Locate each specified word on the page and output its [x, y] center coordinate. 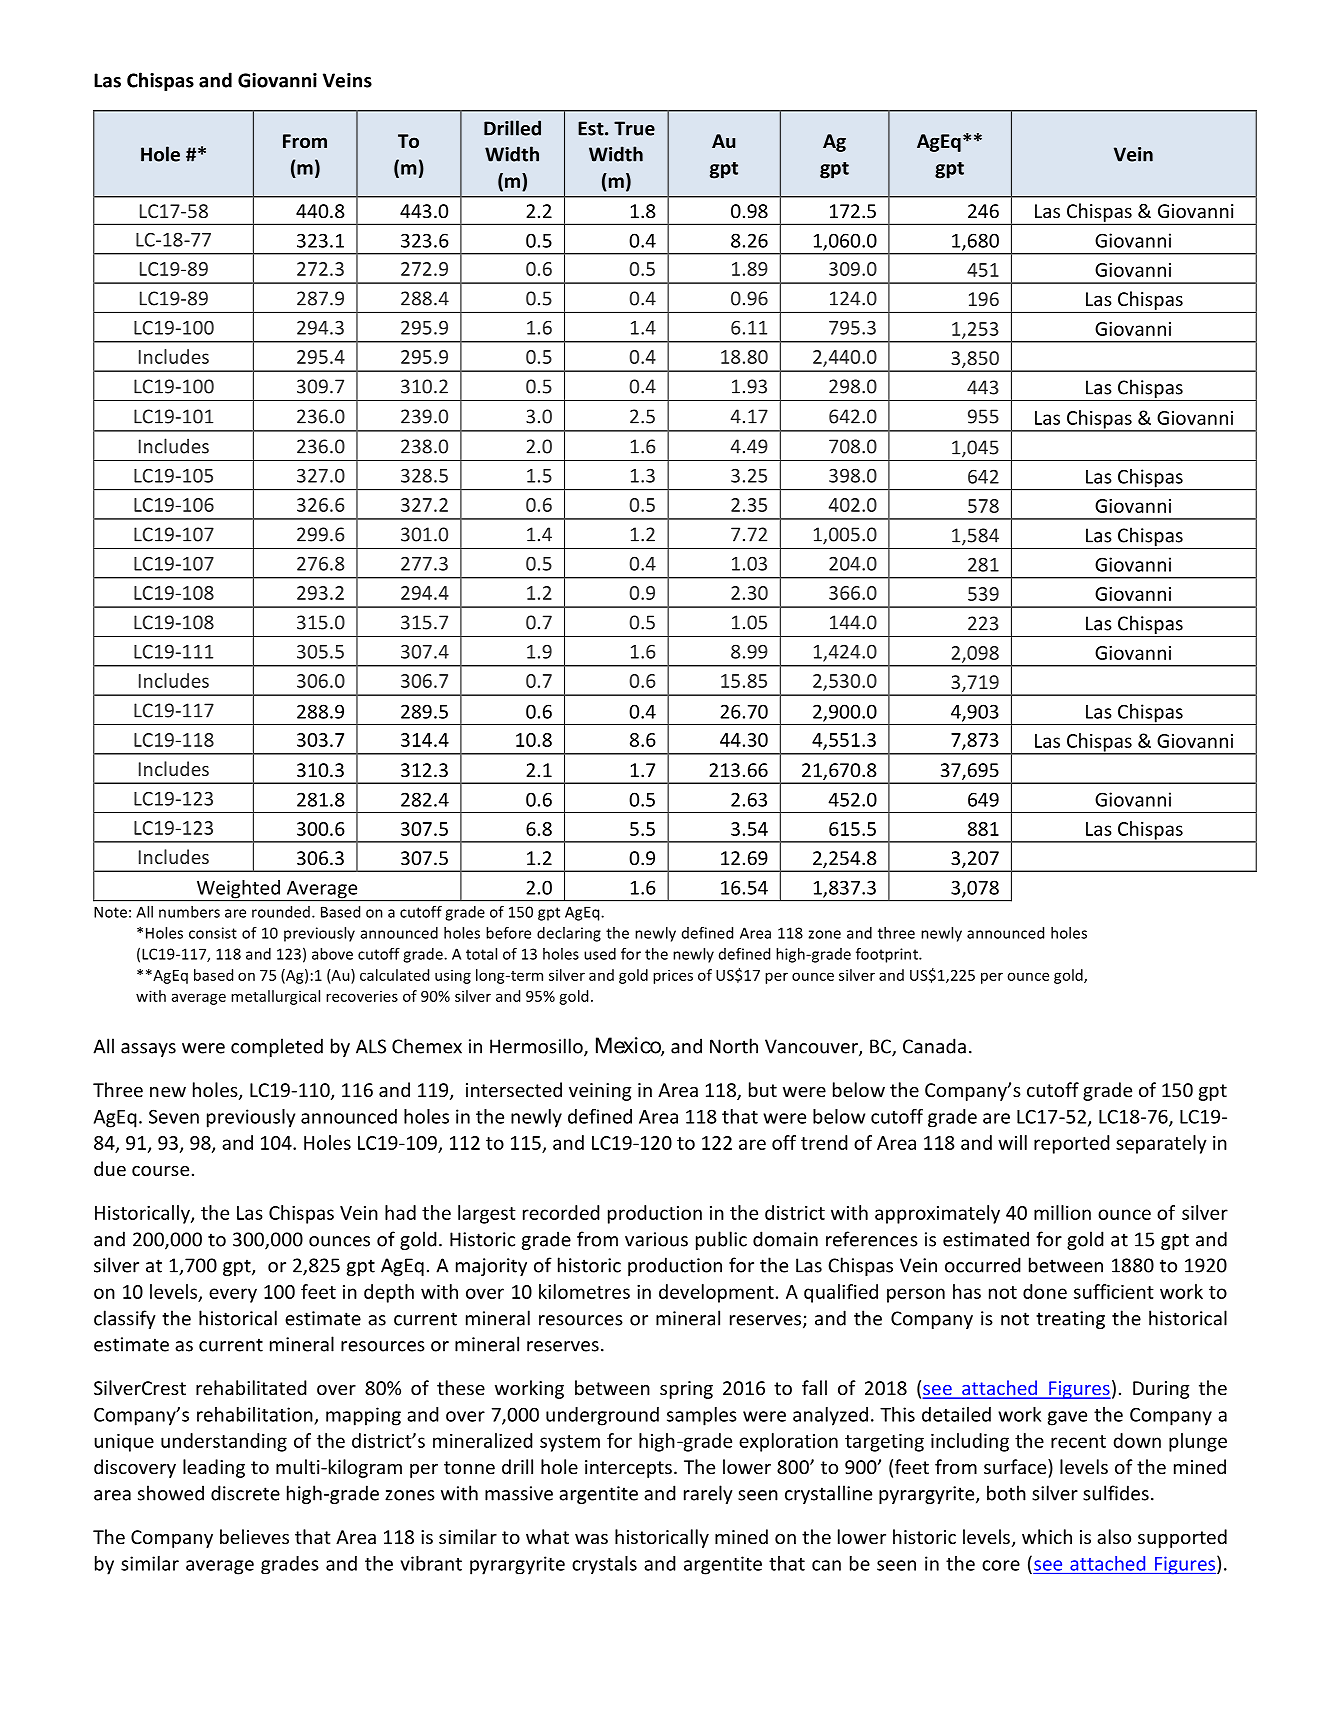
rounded [281, 912]
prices [673, 976]
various [656, 1239]
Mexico [629, 1046]
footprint [888, 955]
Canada [934, 1046]
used [600, 954]
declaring [569, 934]
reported [1072, 1144]
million [1062, 1212]
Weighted [238, 890]
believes [254, 1536]
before [508, 933]
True [634, 128]
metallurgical [275, 997]
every [233, 1295]
